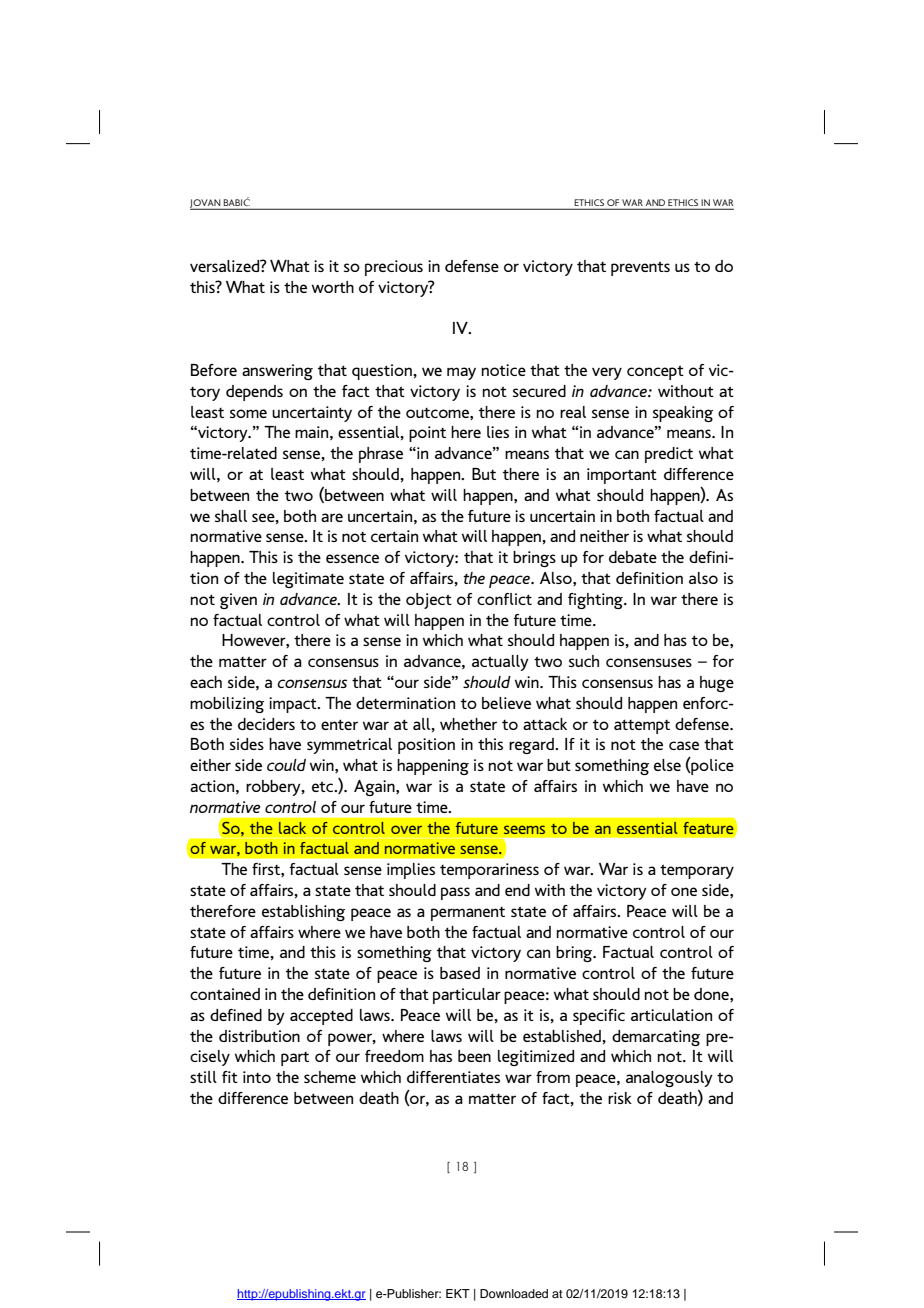  Describe the element at coordinates (514, 1293) in the page. I see `Downloaded` at that location.
